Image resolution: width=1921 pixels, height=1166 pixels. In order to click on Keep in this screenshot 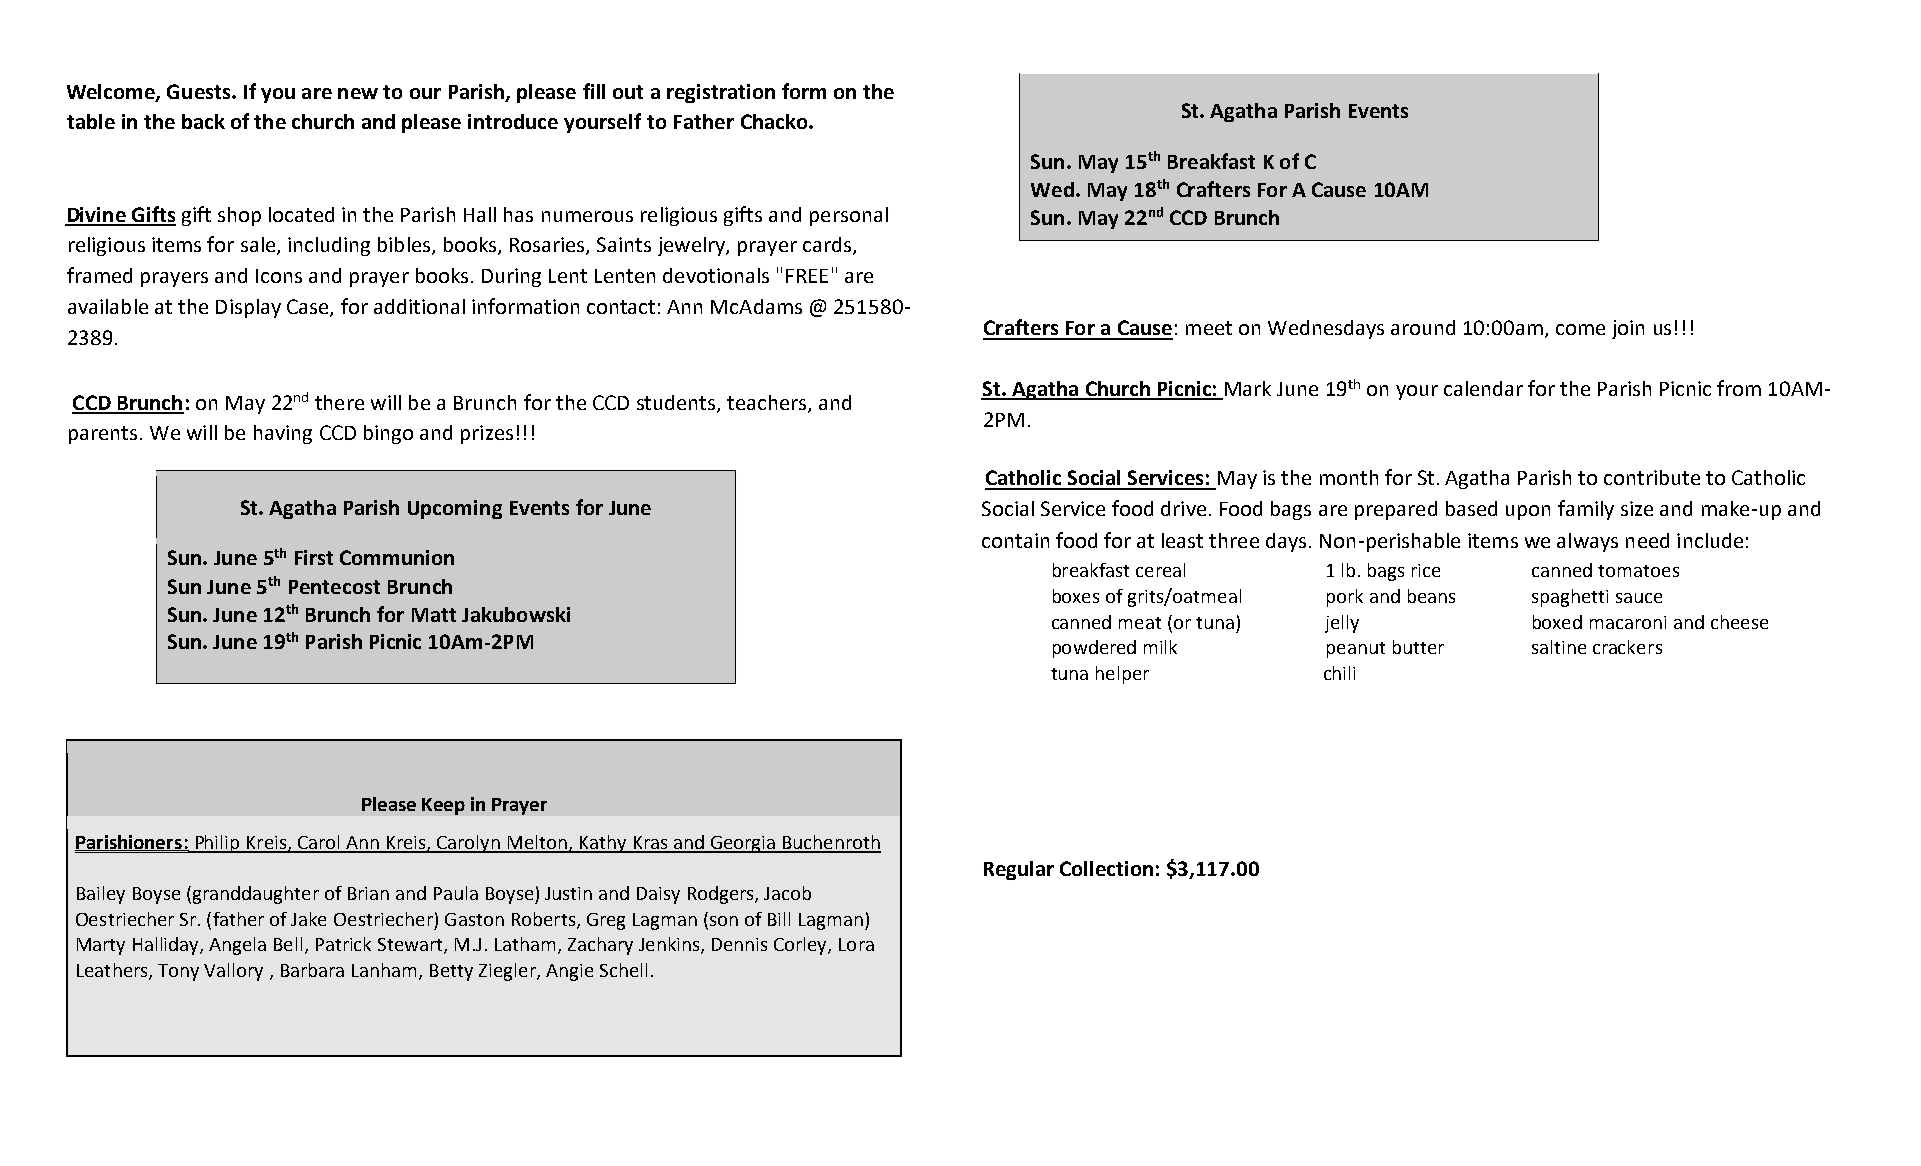, I will do `click(443, 806)`.
